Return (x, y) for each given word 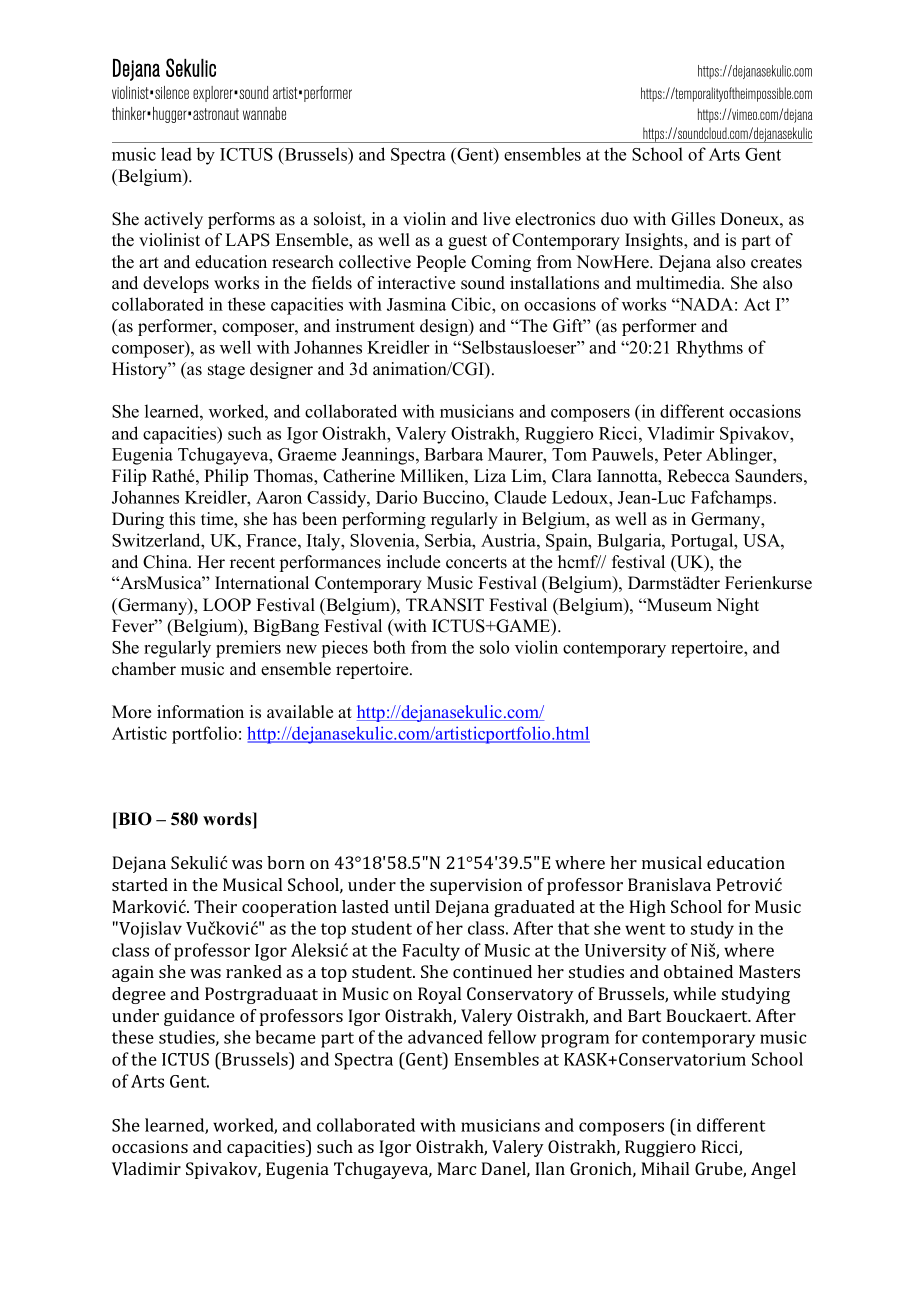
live (496, 219)
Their (215, 906)
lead (176, 154)
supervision (476, 886)
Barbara (453, 454)
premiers (248, 649)
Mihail (665, 1168)
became (285, 1037)
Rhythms (709, 349)
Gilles (693, 219)
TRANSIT (445, 605)
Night (737, 606)
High (647, 908)
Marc (456, 1168)
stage (226, 371)
